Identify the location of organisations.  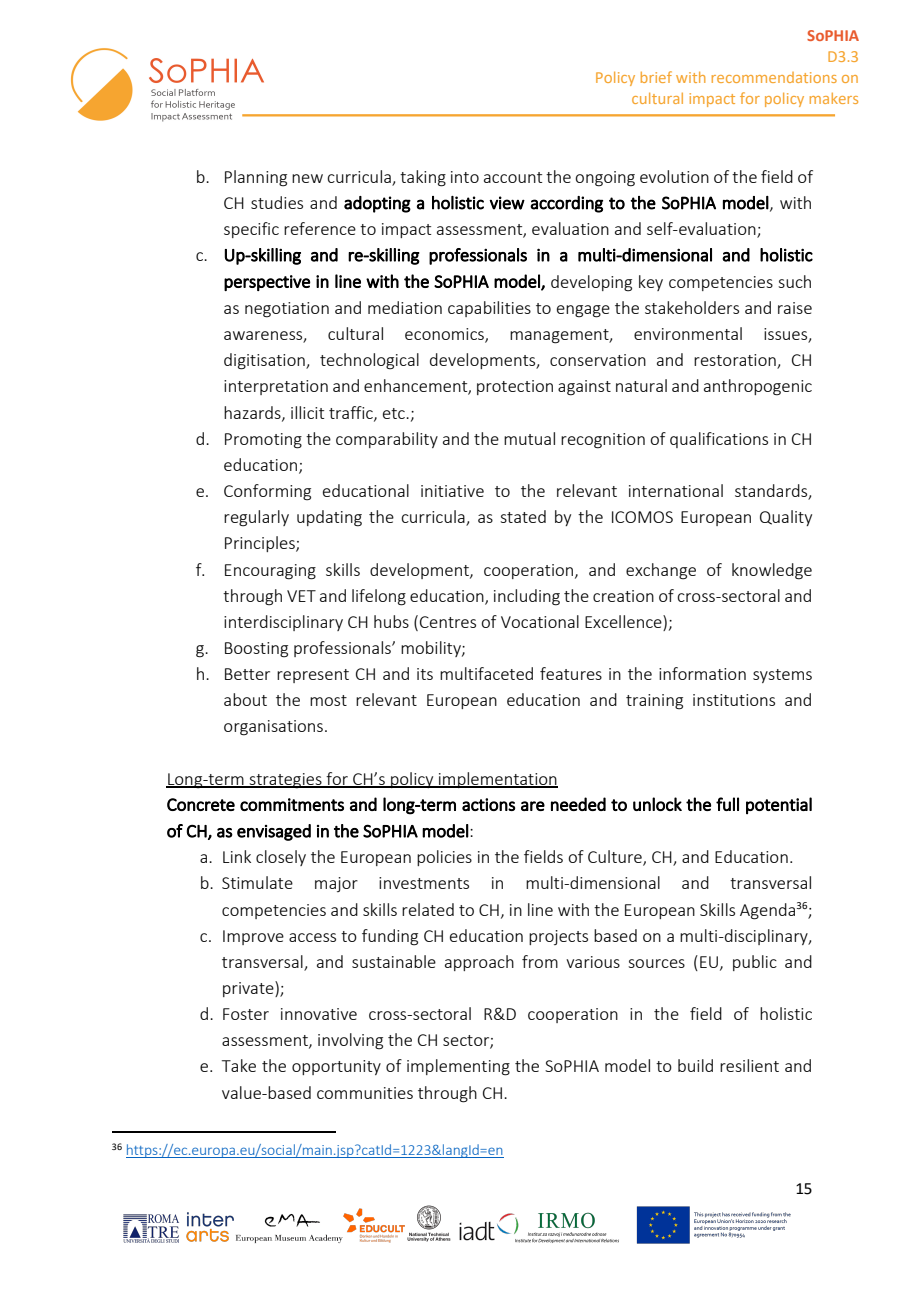
(273, 728).
